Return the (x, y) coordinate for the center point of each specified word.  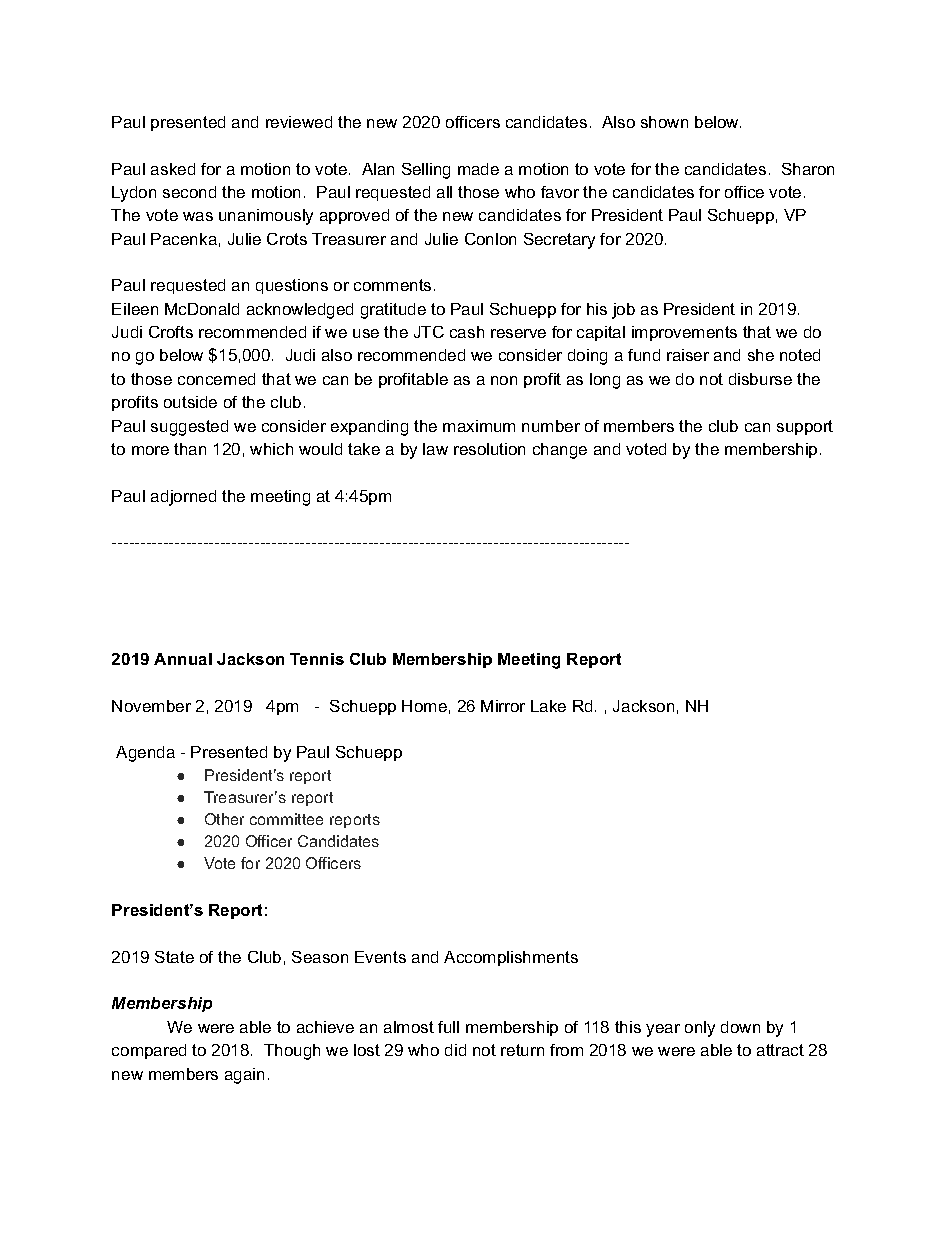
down (740, 1027)
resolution (489, 449)
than (190, 449)
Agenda (145, 754)
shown (664, 122)
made (478, 169)
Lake (548, 706)
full (448, 1027)
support (805, 427)
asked (173, 169)
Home (424, 706)
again (244, 1076)
